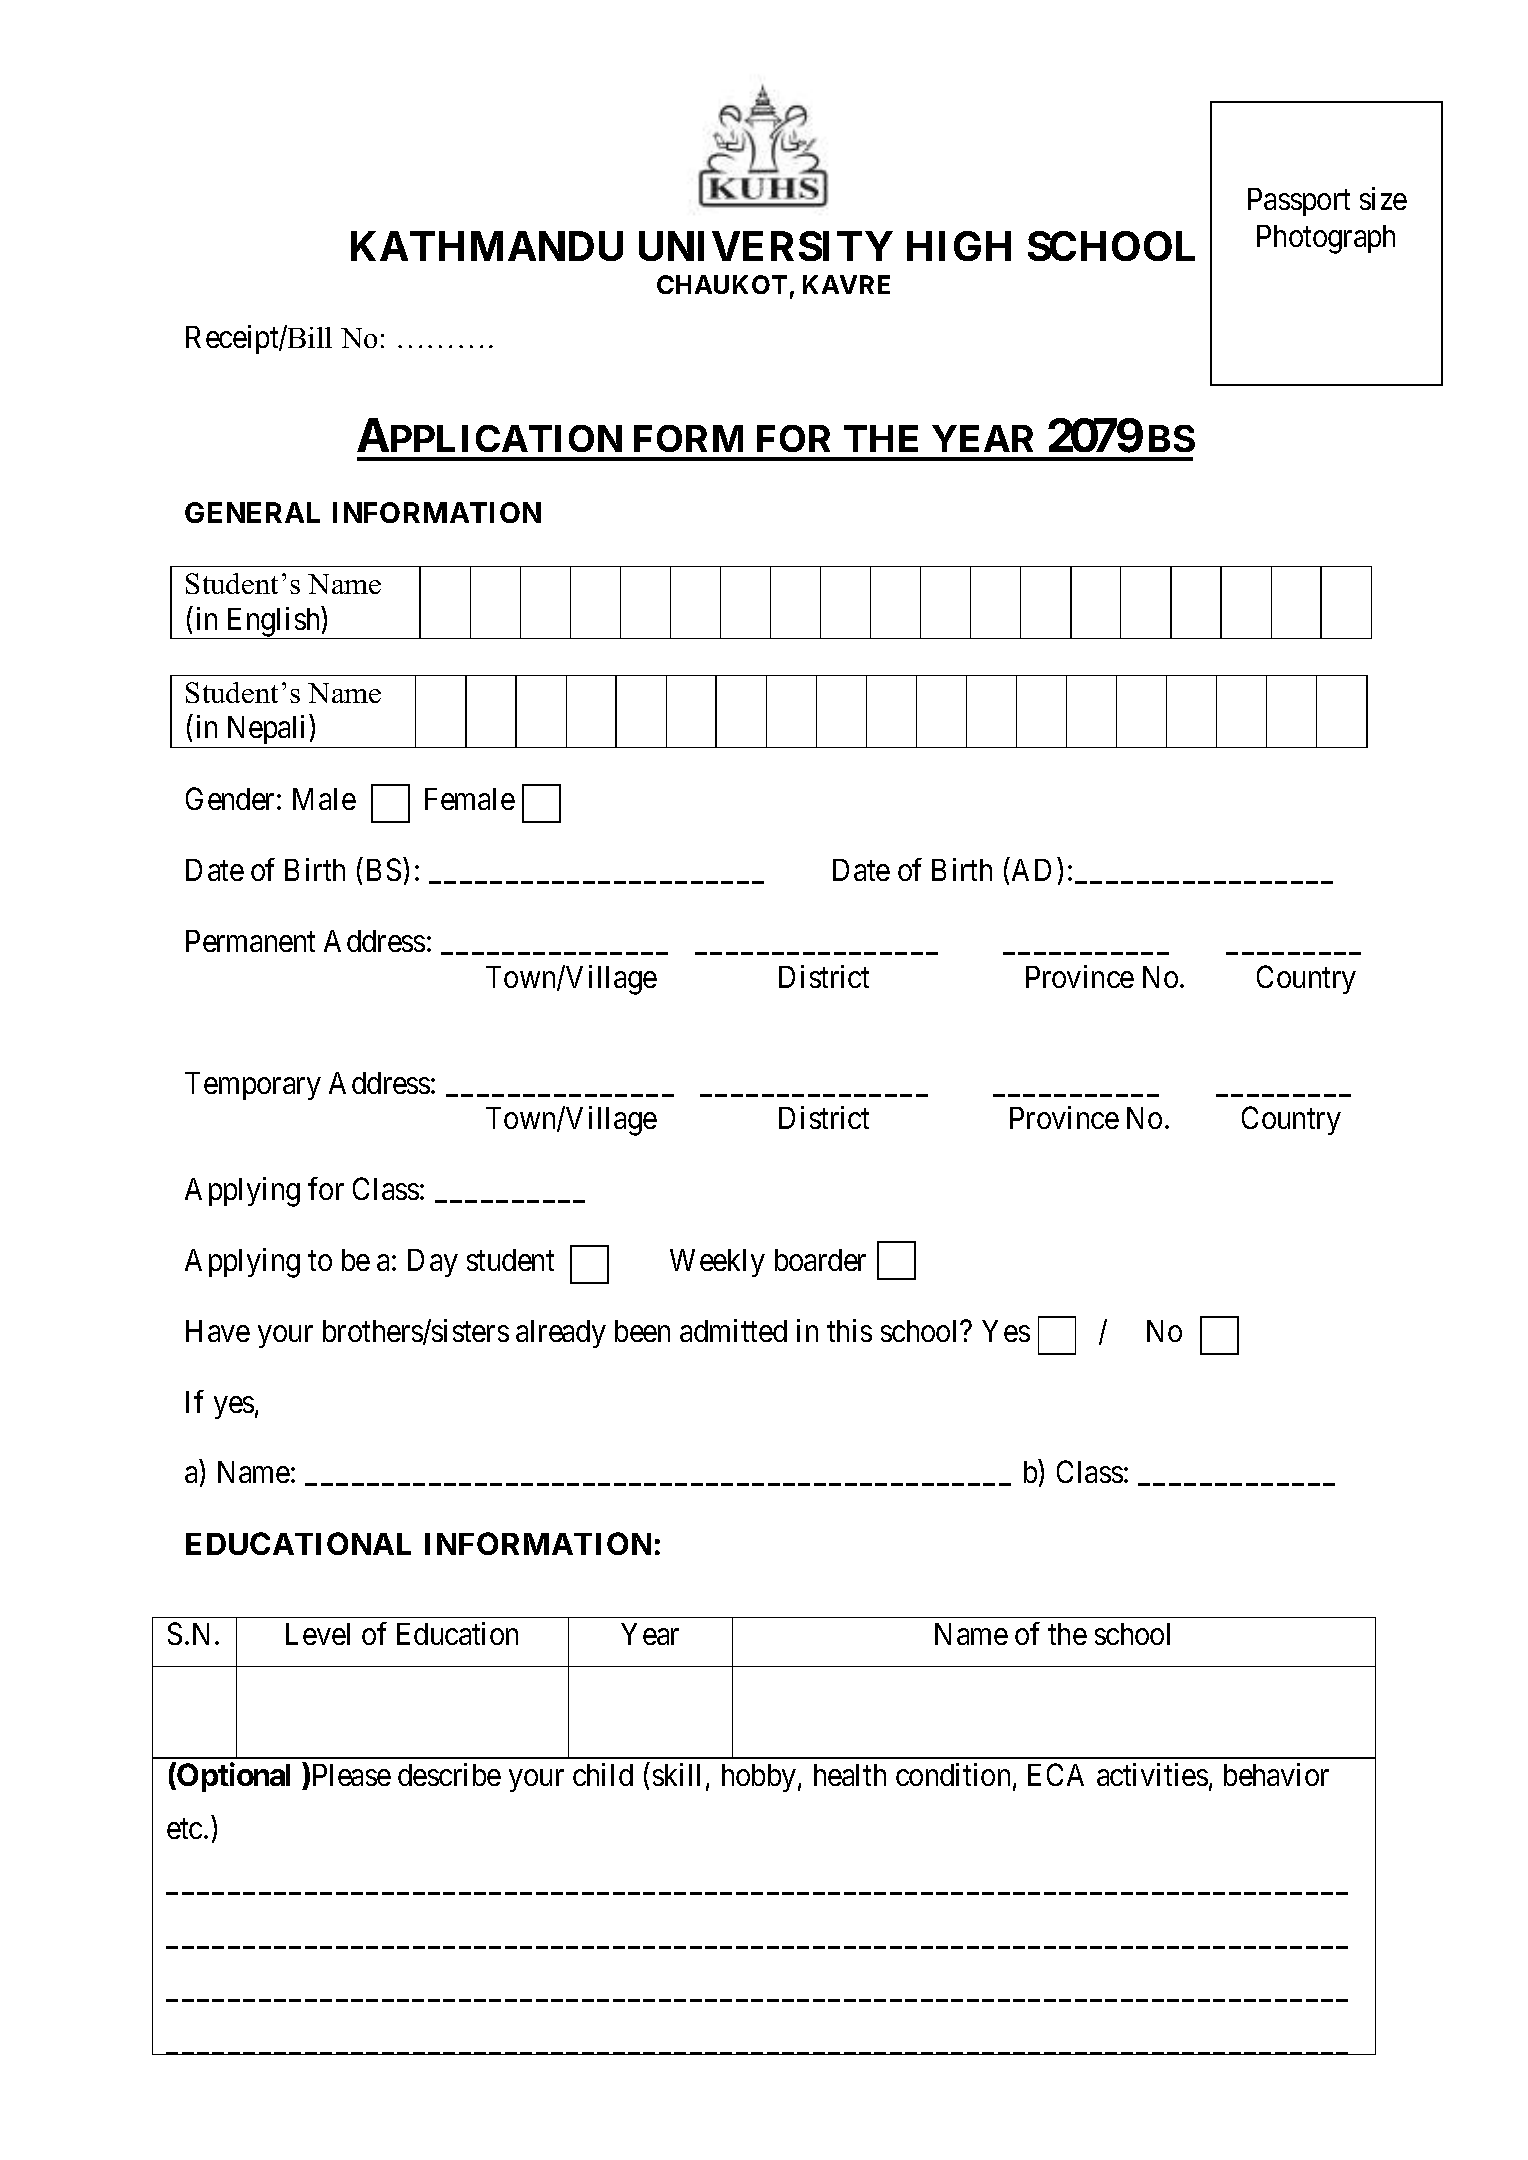  I want to click on boarder, so click(820, 1260).
